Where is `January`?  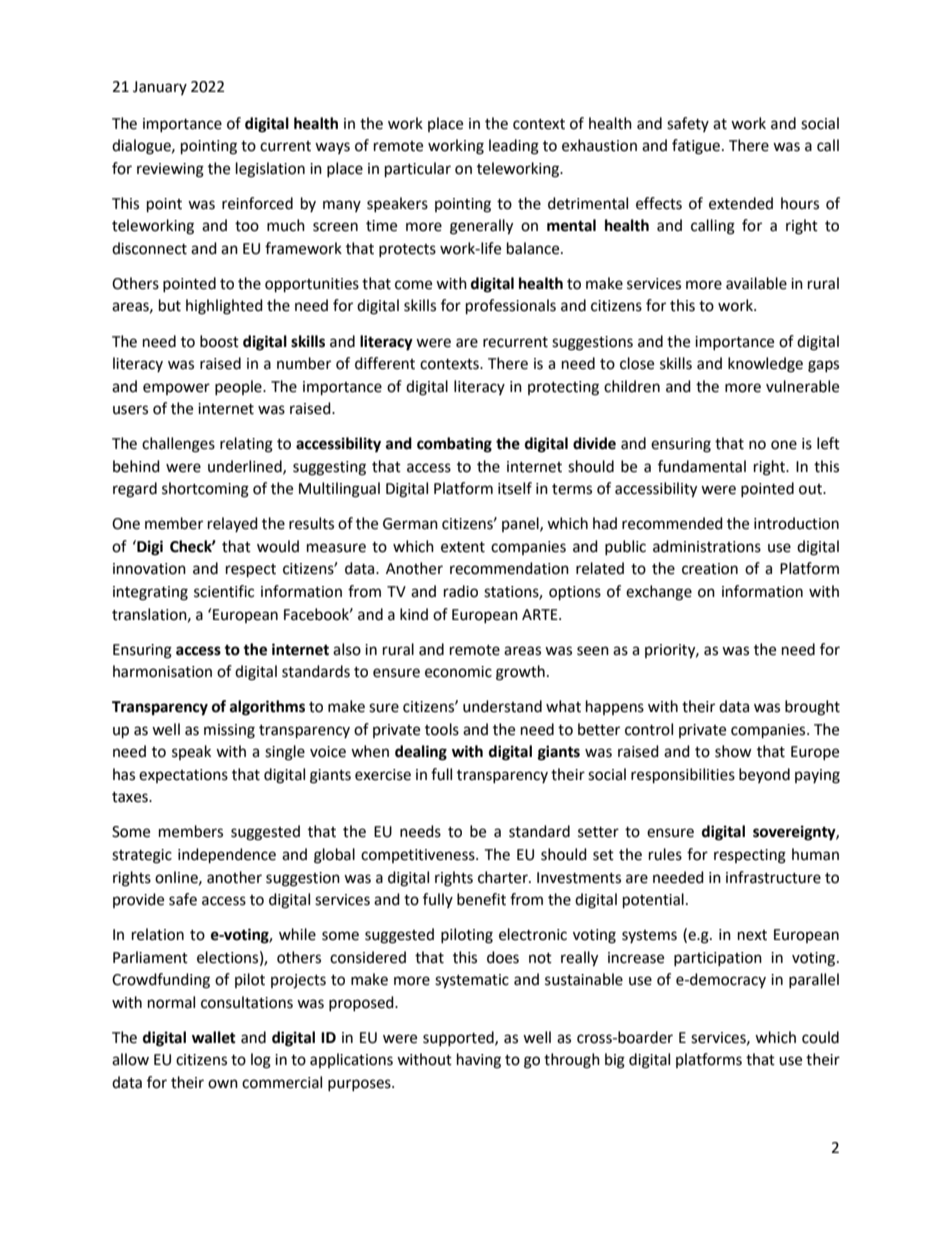 January is located at coordinates (160, 88).
